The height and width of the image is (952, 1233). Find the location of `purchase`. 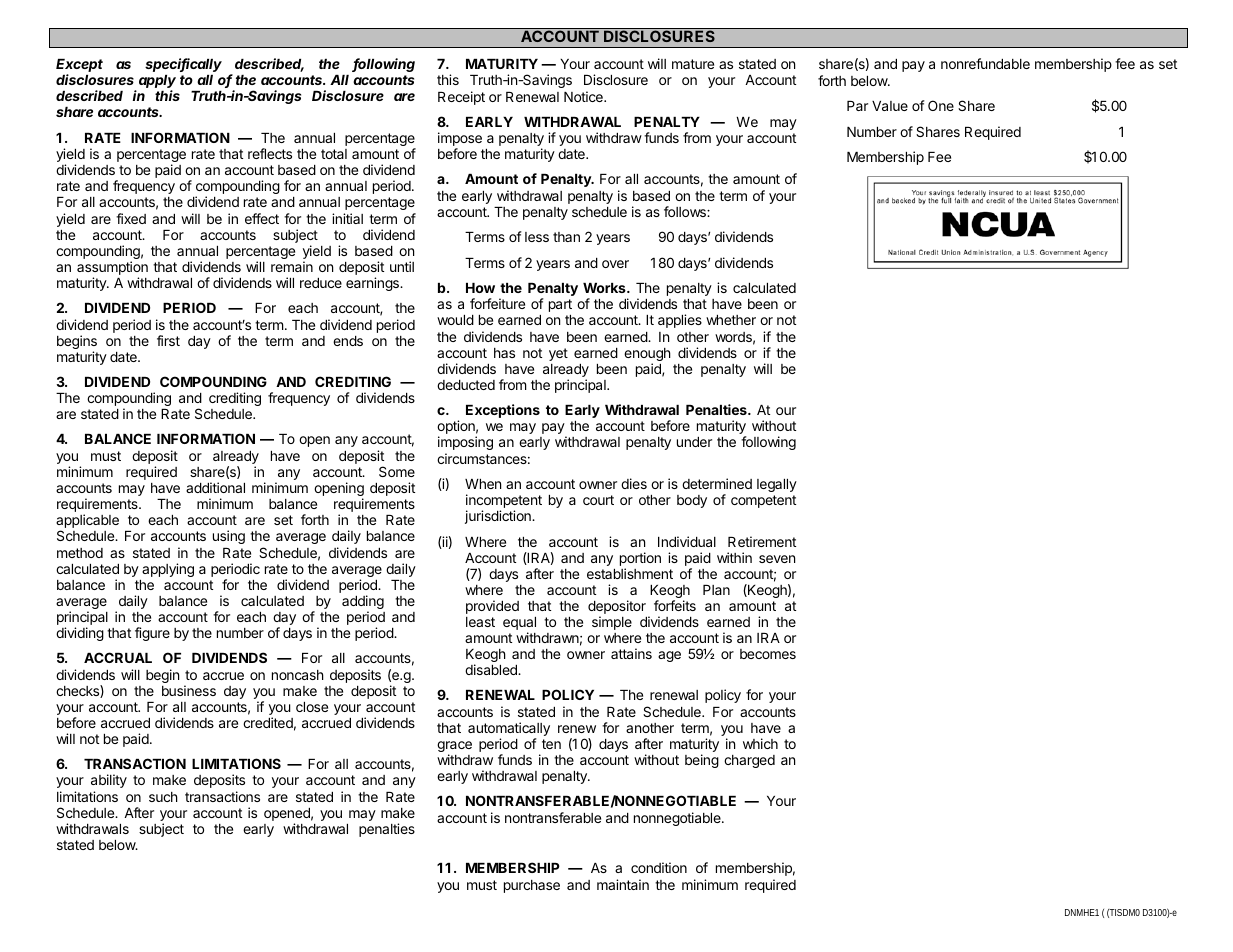

purchase is located at coordinates (532, 886).
